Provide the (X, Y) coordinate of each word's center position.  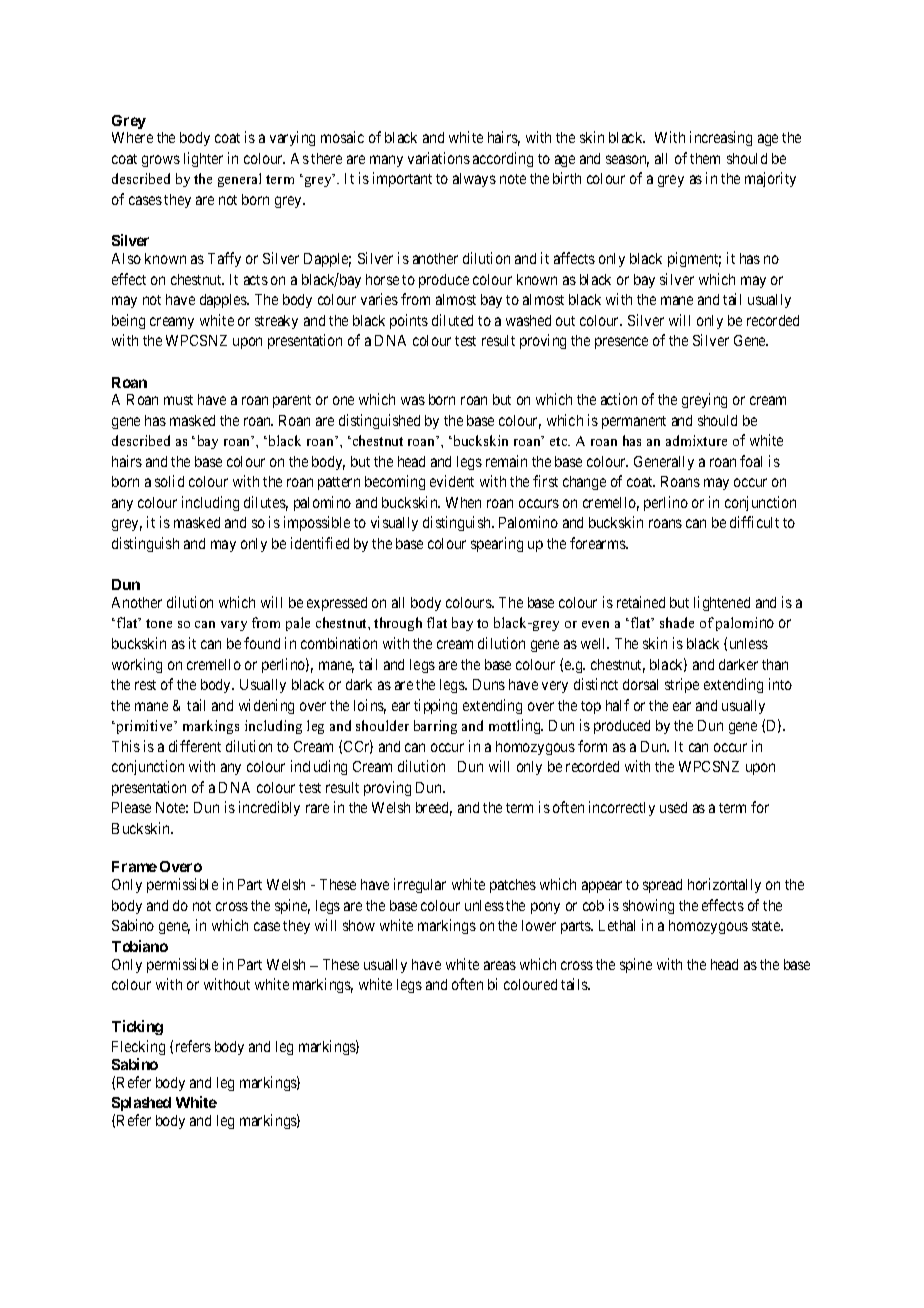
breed (434, 809)
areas (500, 965)
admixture (696, 440)
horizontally (724, 885)
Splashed (141, 1104)
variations (439, 158)
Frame (134, 866)
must (178, 400)
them (705, 158)
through (398, 624)
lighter (203, 159)
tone (159, 623)
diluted (452, 320)
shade (677, 622)
